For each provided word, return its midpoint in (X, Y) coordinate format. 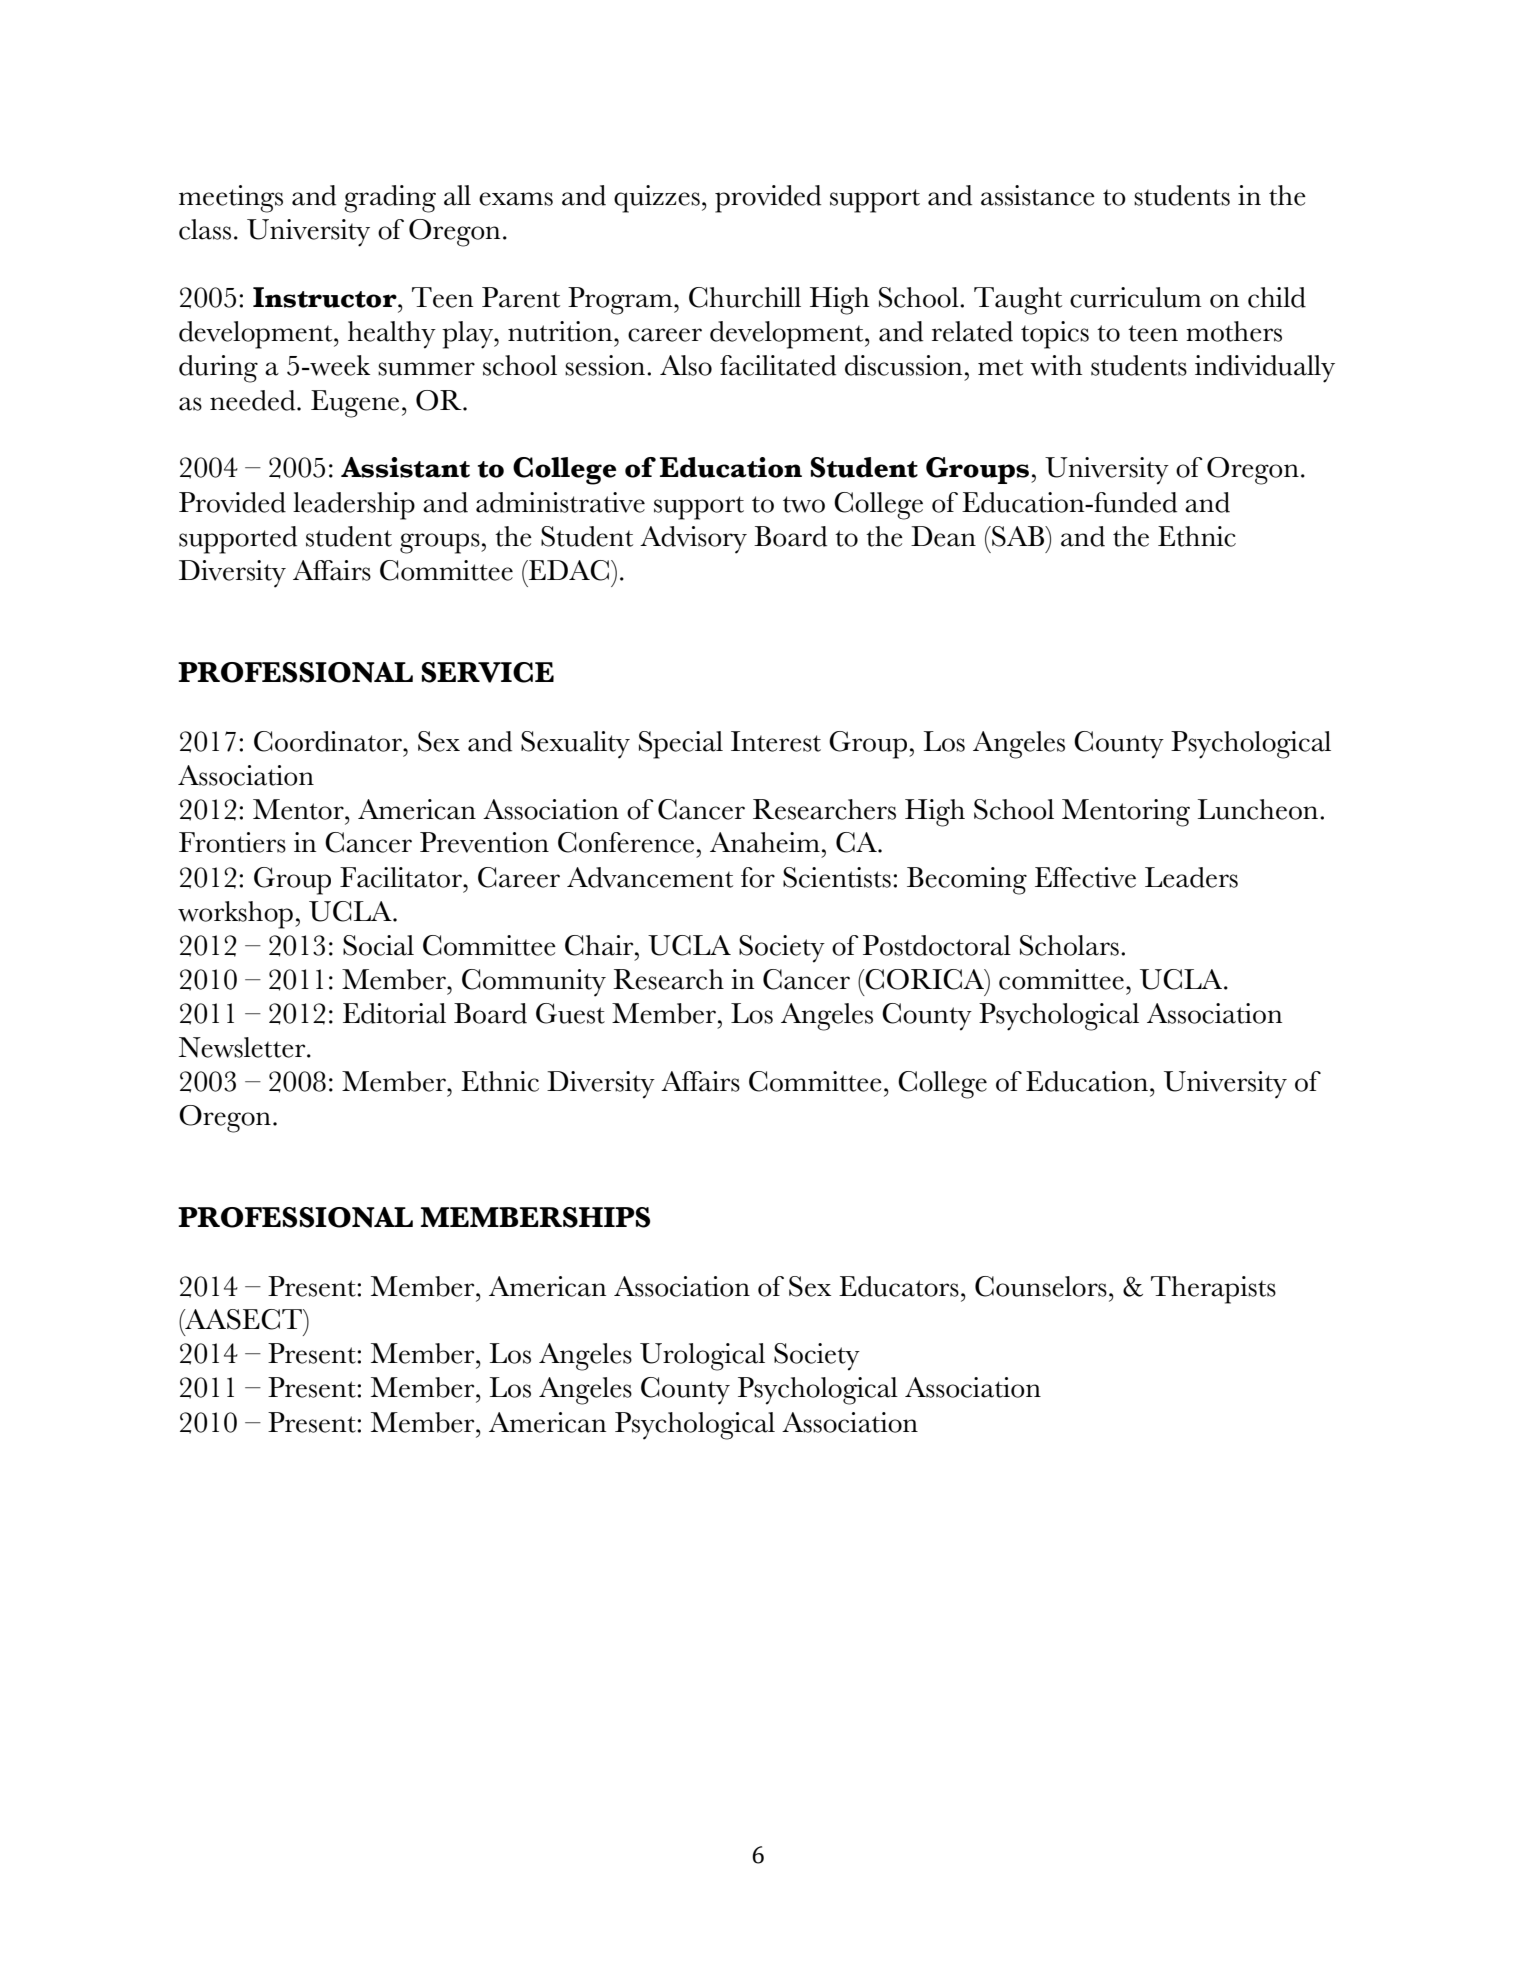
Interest (776, 741)
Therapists (1213, 1290)
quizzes (657, 199)
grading (390, 199)
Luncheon (1259, 809)
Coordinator (329, 741)
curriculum (1136, 297)
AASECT (244, 1319)
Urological (702, 1357)
